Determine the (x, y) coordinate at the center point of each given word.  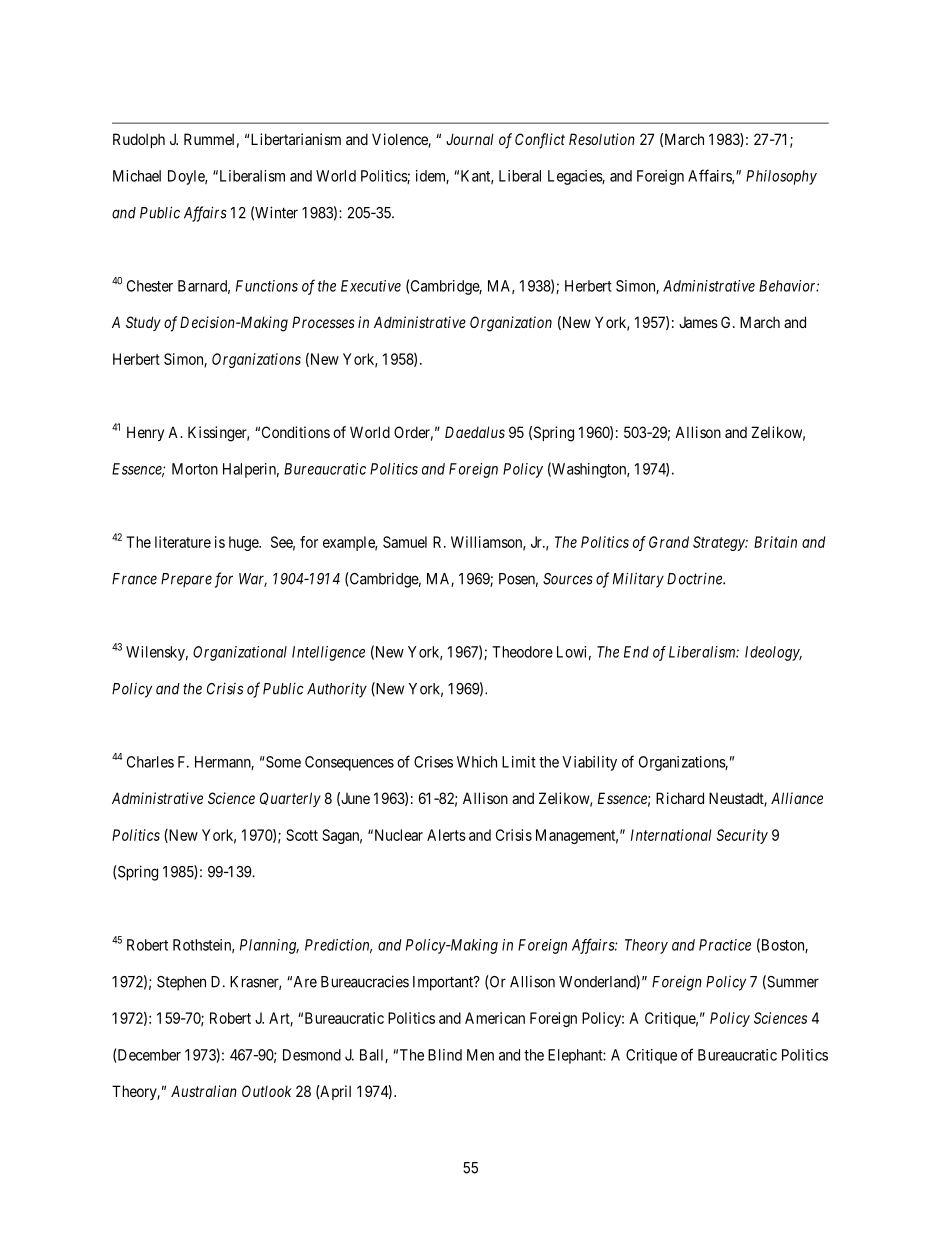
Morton (195, 469)
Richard (680, 798)
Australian (204, 1091)
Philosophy (781, 177)
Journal (470, 139)
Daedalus (475, 432)
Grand (669, 542)
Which (477, 762)
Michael (137, 176)
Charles (150, 762)
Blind (445, 1055)
